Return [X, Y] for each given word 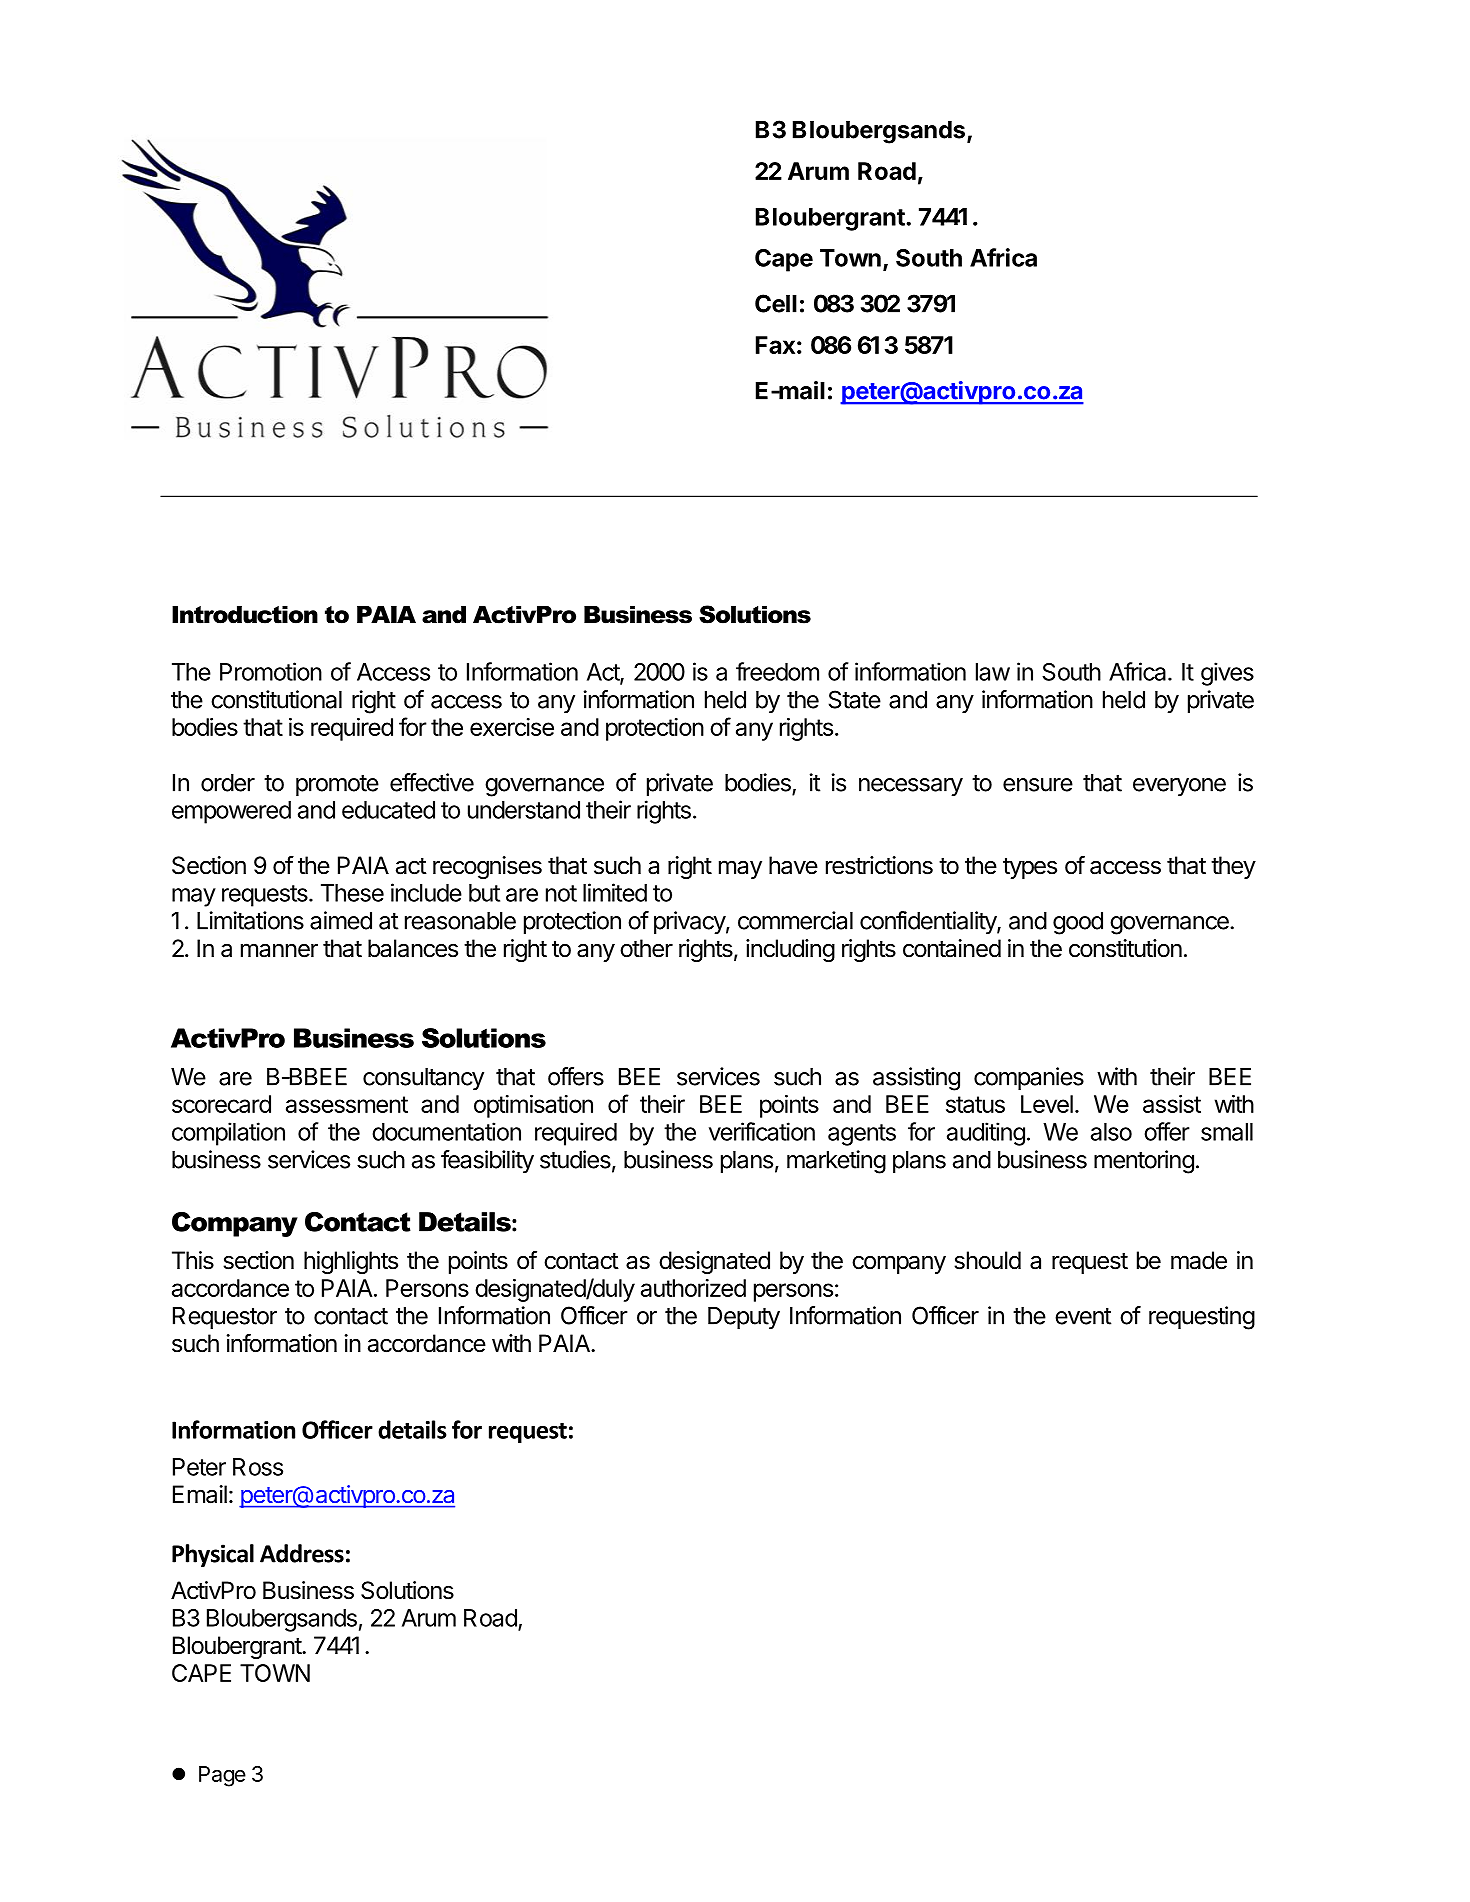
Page [222, 1776]
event [1083, 1316]
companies [1029, 1078]
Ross [258, 1467]
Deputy [744, 1318]
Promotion [271, 671]
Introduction [245, 615]
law [993, 672]
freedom [777, 671]
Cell [776, 303]
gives [1227, 674]
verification [762, 1131]
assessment [347, 1104]
